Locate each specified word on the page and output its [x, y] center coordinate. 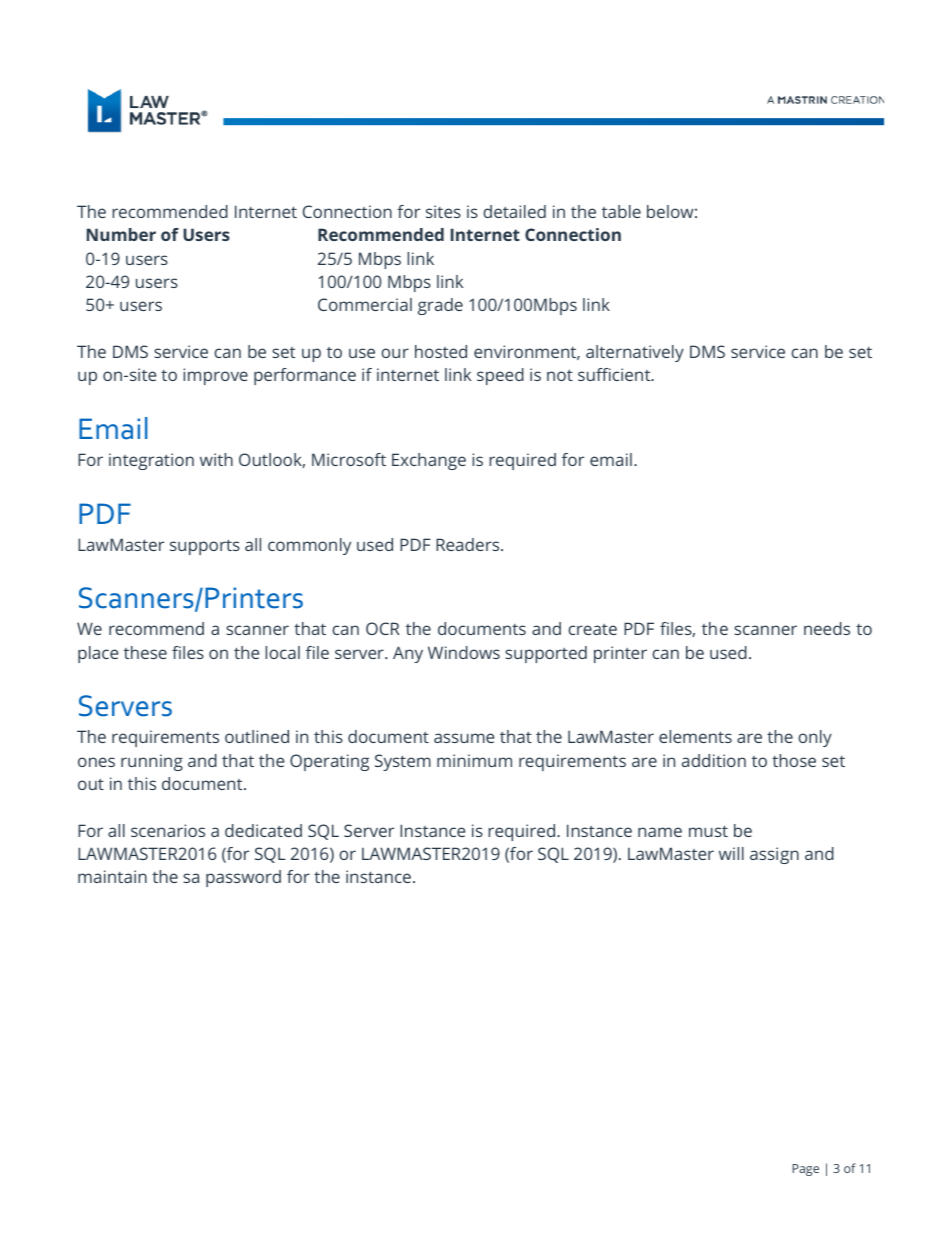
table [621, 211]
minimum [474, 760]
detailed [514, 211]
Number [121, 234]
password [243, 878]
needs [827, 628]
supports [205, 547]
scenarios [168, 830]
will [731, 853]
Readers [469, 544]
